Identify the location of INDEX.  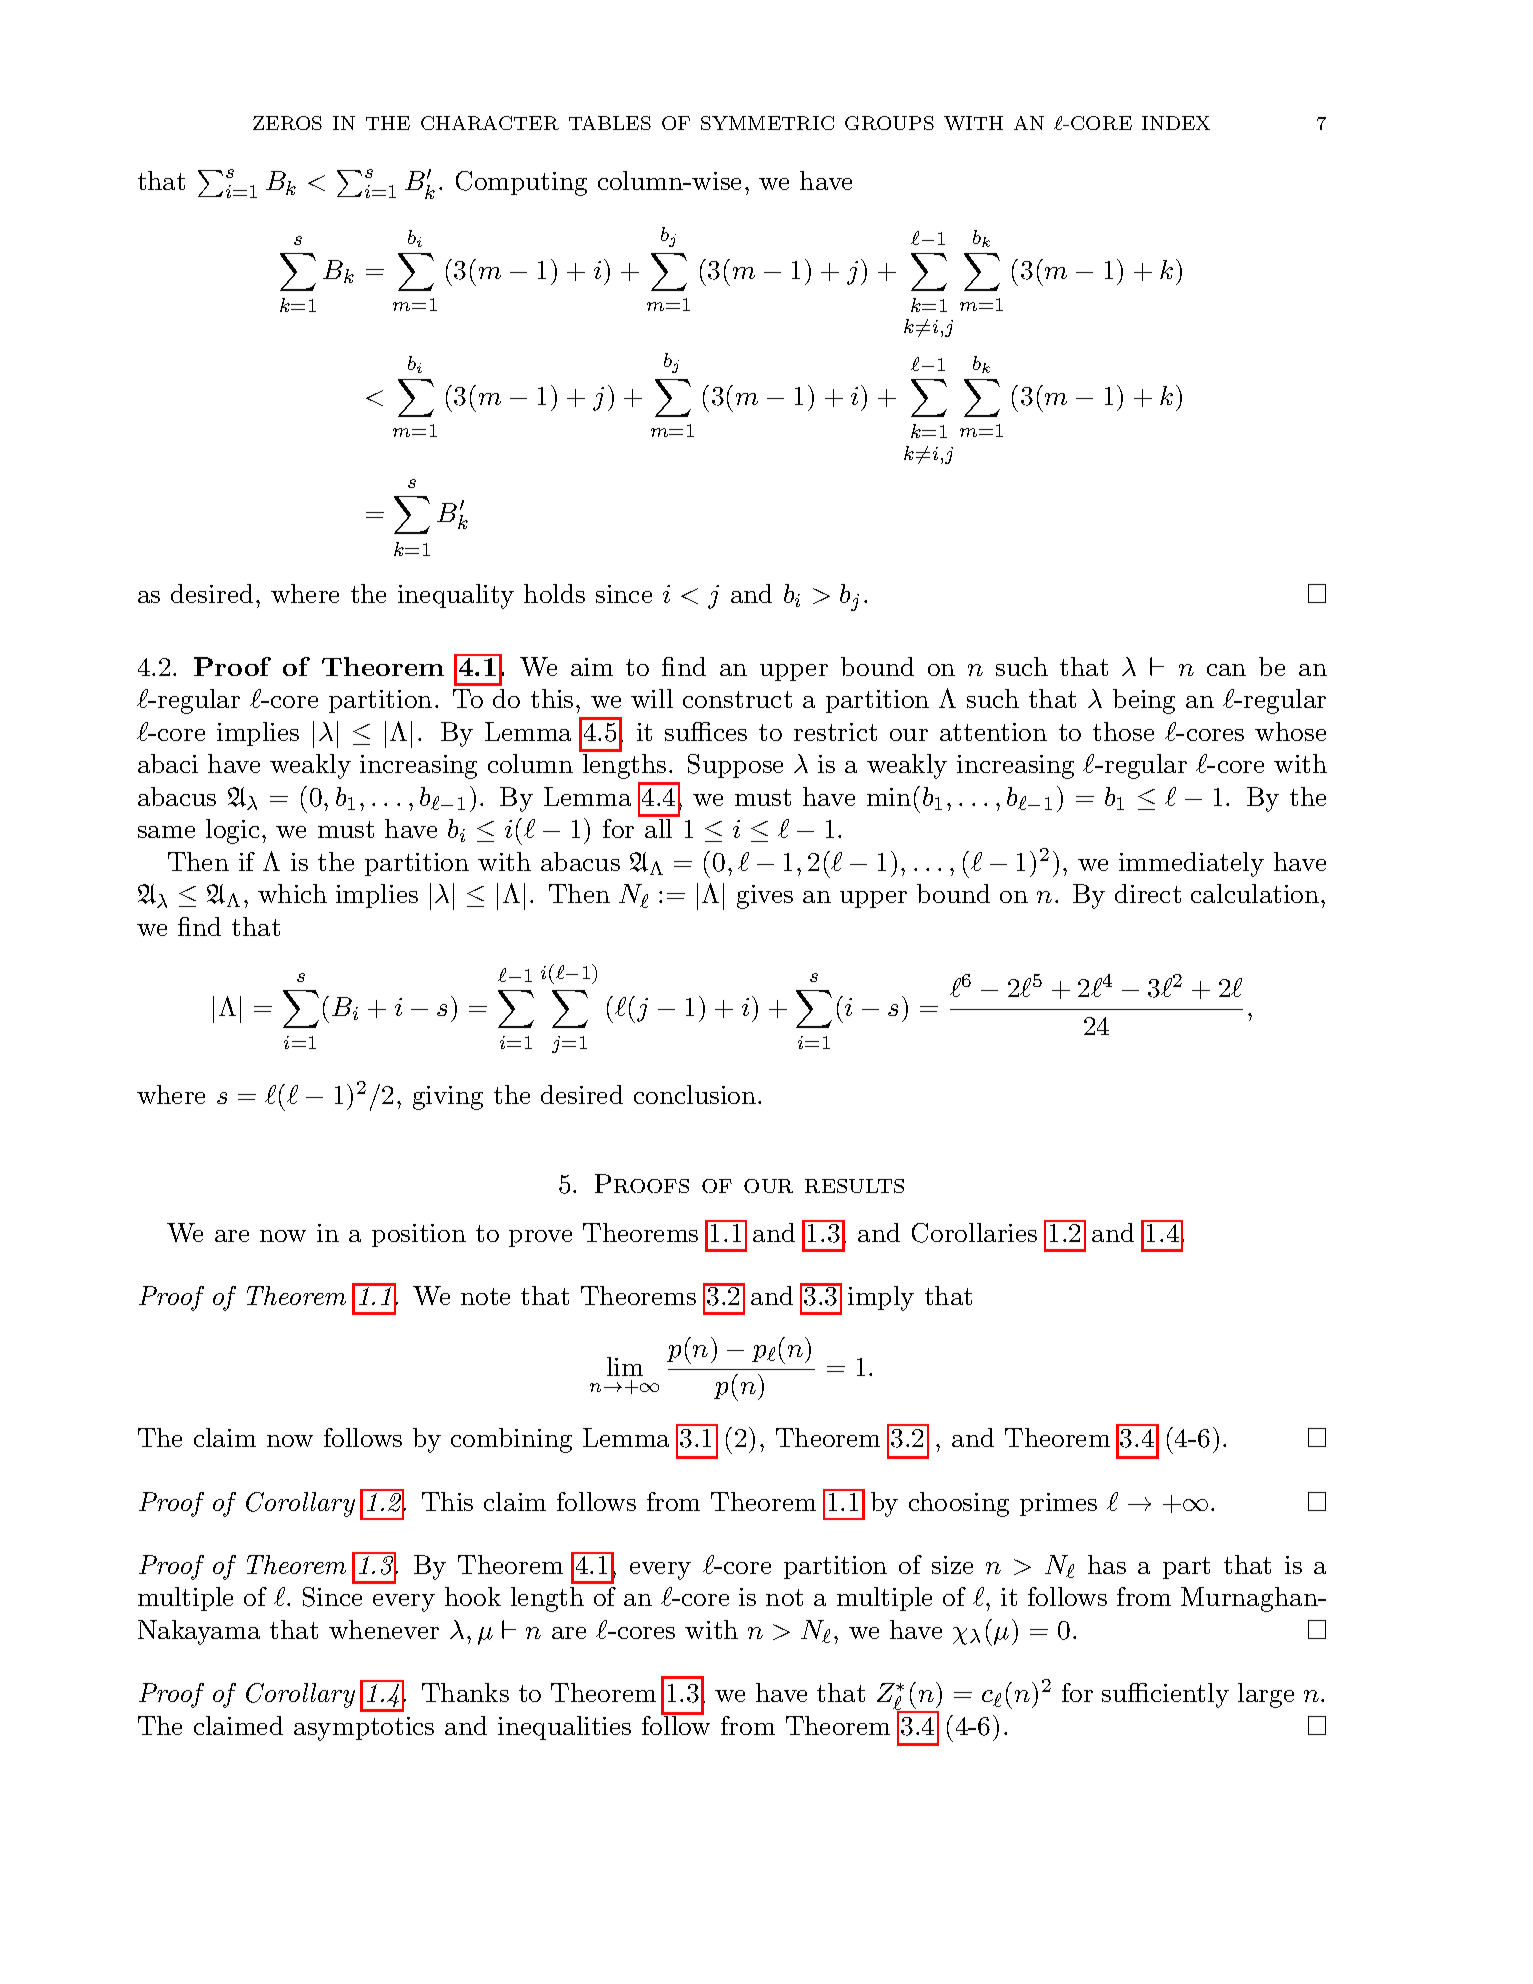
(1176, 123).
